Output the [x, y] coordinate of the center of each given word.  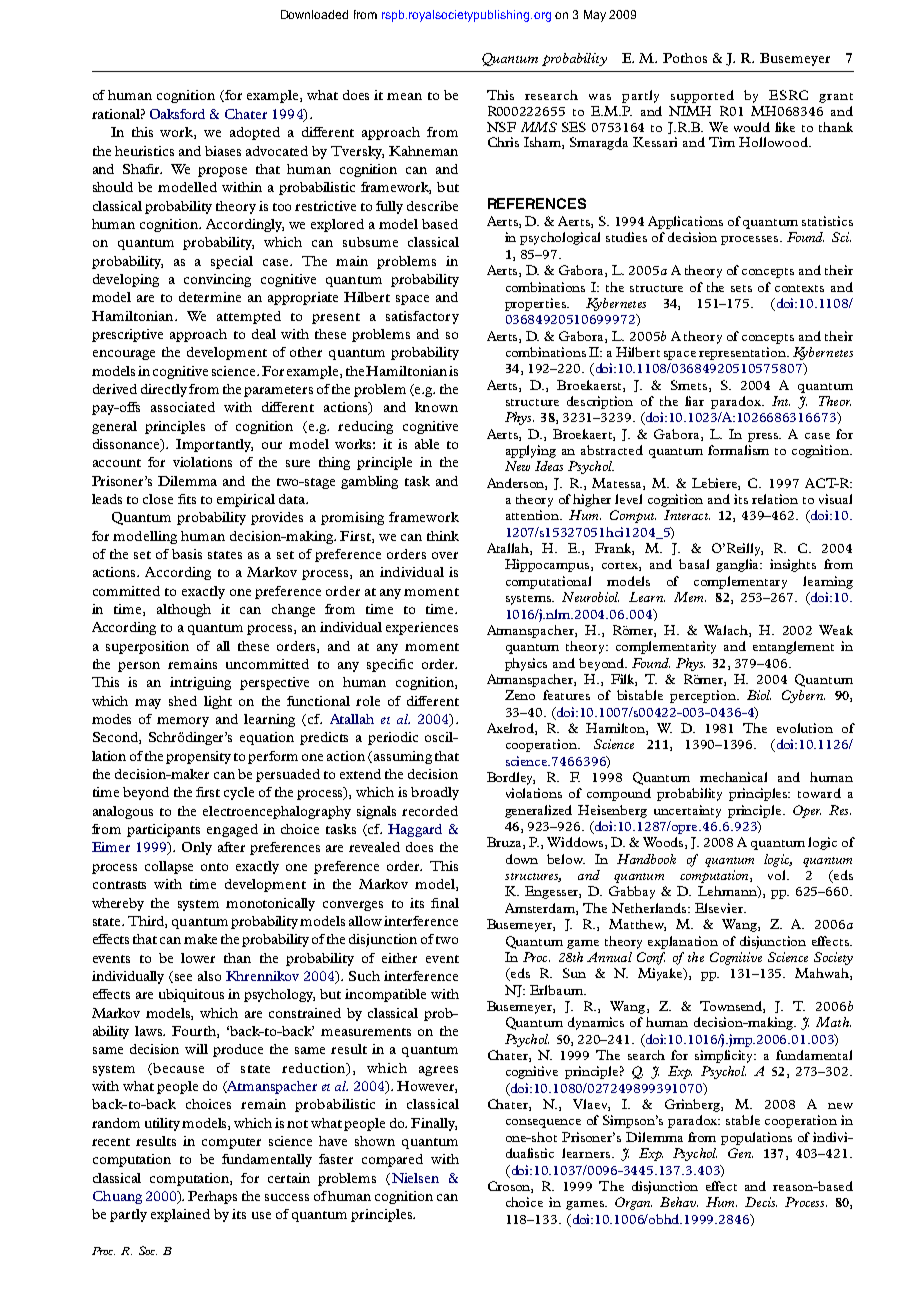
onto [214, 867]
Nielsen [415, 1178]
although [184, 610]
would [752, 127]
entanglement [793, 647]
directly [164, 390]
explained [180, 1215]
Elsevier [720, 908]
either [399, 958]
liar [694, 401]
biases [223, 151]
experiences [422, 628]
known [436, 407]
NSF [501, 127]
